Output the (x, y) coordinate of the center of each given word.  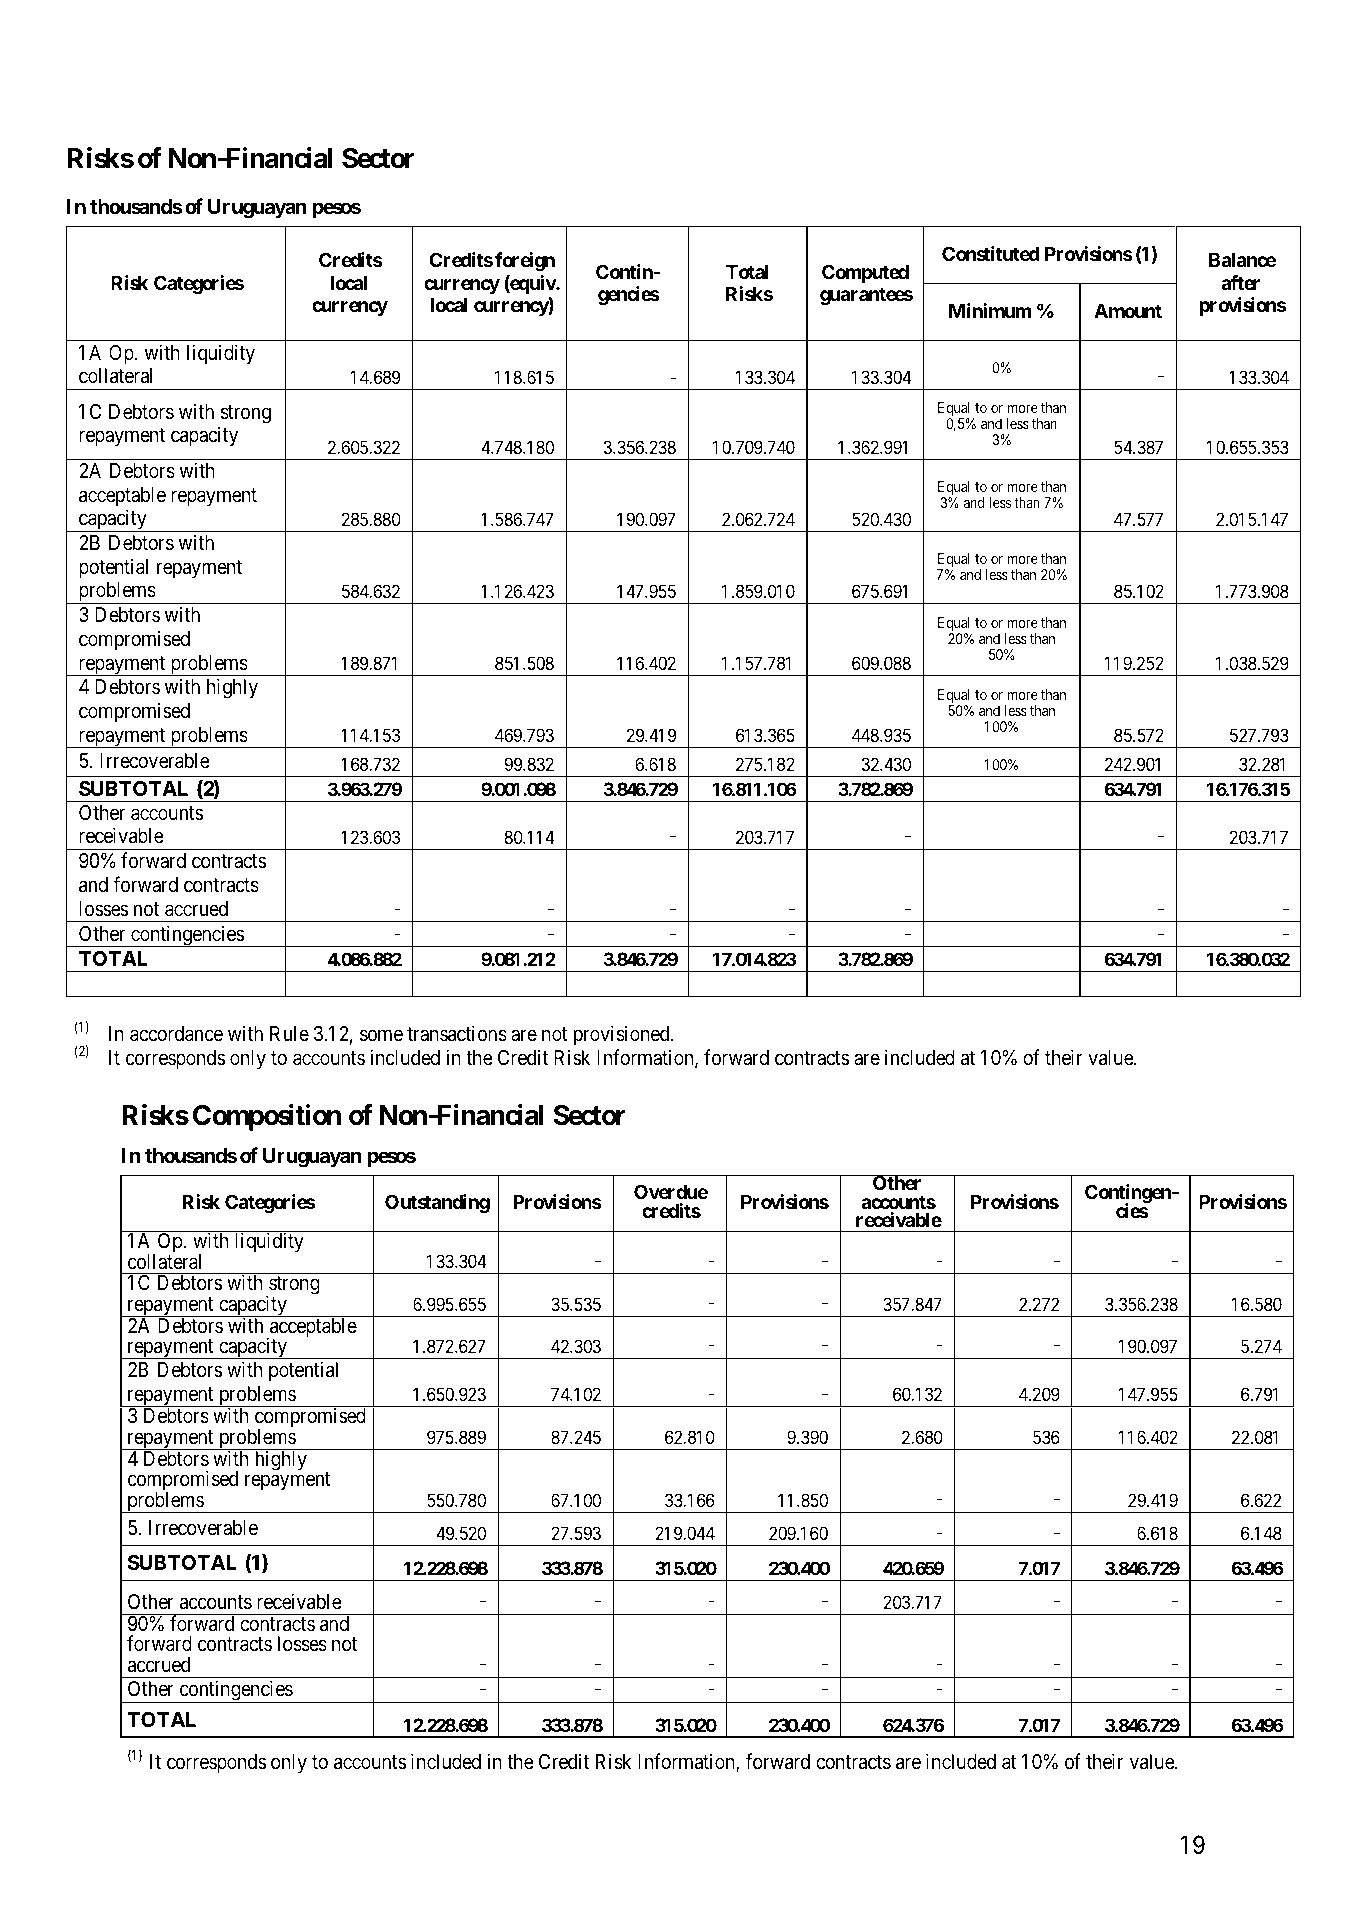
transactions (457, 1033)
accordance (176, 1034)
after (1240, 282)
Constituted (991, 253)
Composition (267, 1117)
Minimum (990, 310)
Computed (865, 273)
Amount (1128, 311)
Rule (289, 1034)
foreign (525, 261)
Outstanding (437, 1203)
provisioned (623, 1035)
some (381, 1036)
